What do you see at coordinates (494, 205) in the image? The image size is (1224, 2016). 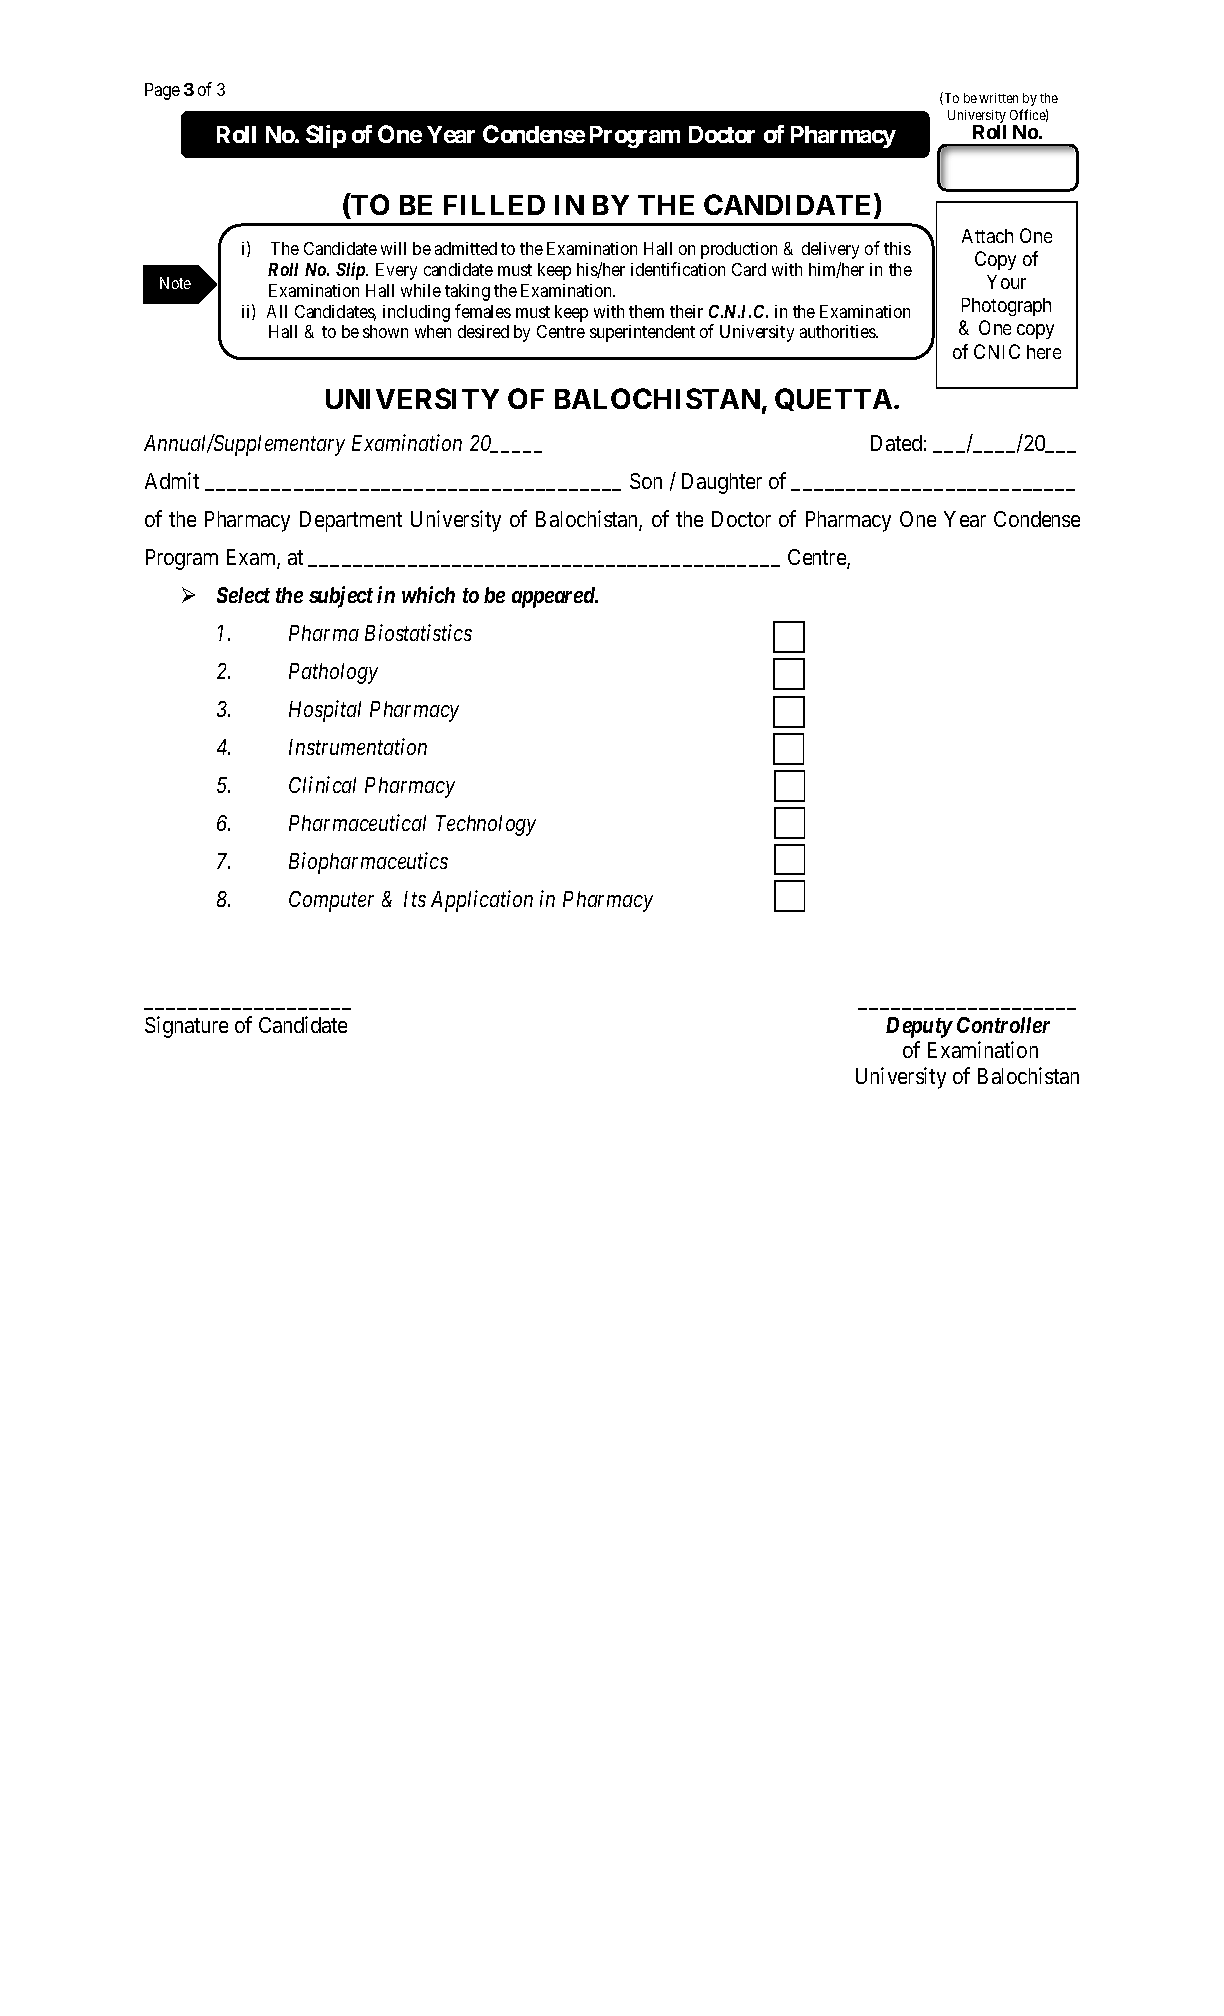 I see `FILLED` at bounding box center [494, 205].
